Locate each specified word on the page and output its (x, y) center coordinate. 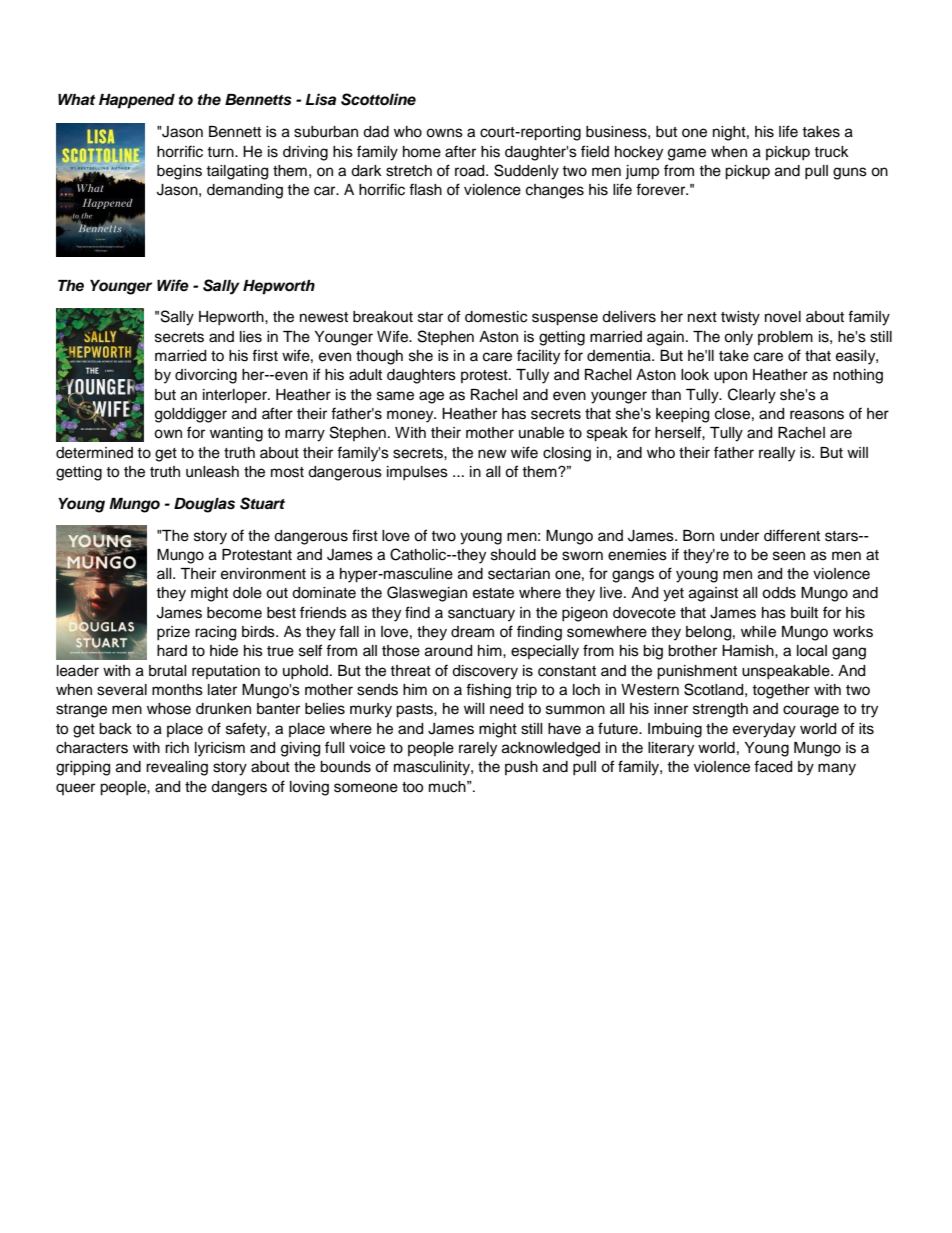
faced (773, 766)
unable (541, 433)
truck (831, 152)
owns (444, 133)
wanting (236, 434)
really (777, 454)
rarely (478, 749)
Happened (137, 101)
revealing (177, 768)
